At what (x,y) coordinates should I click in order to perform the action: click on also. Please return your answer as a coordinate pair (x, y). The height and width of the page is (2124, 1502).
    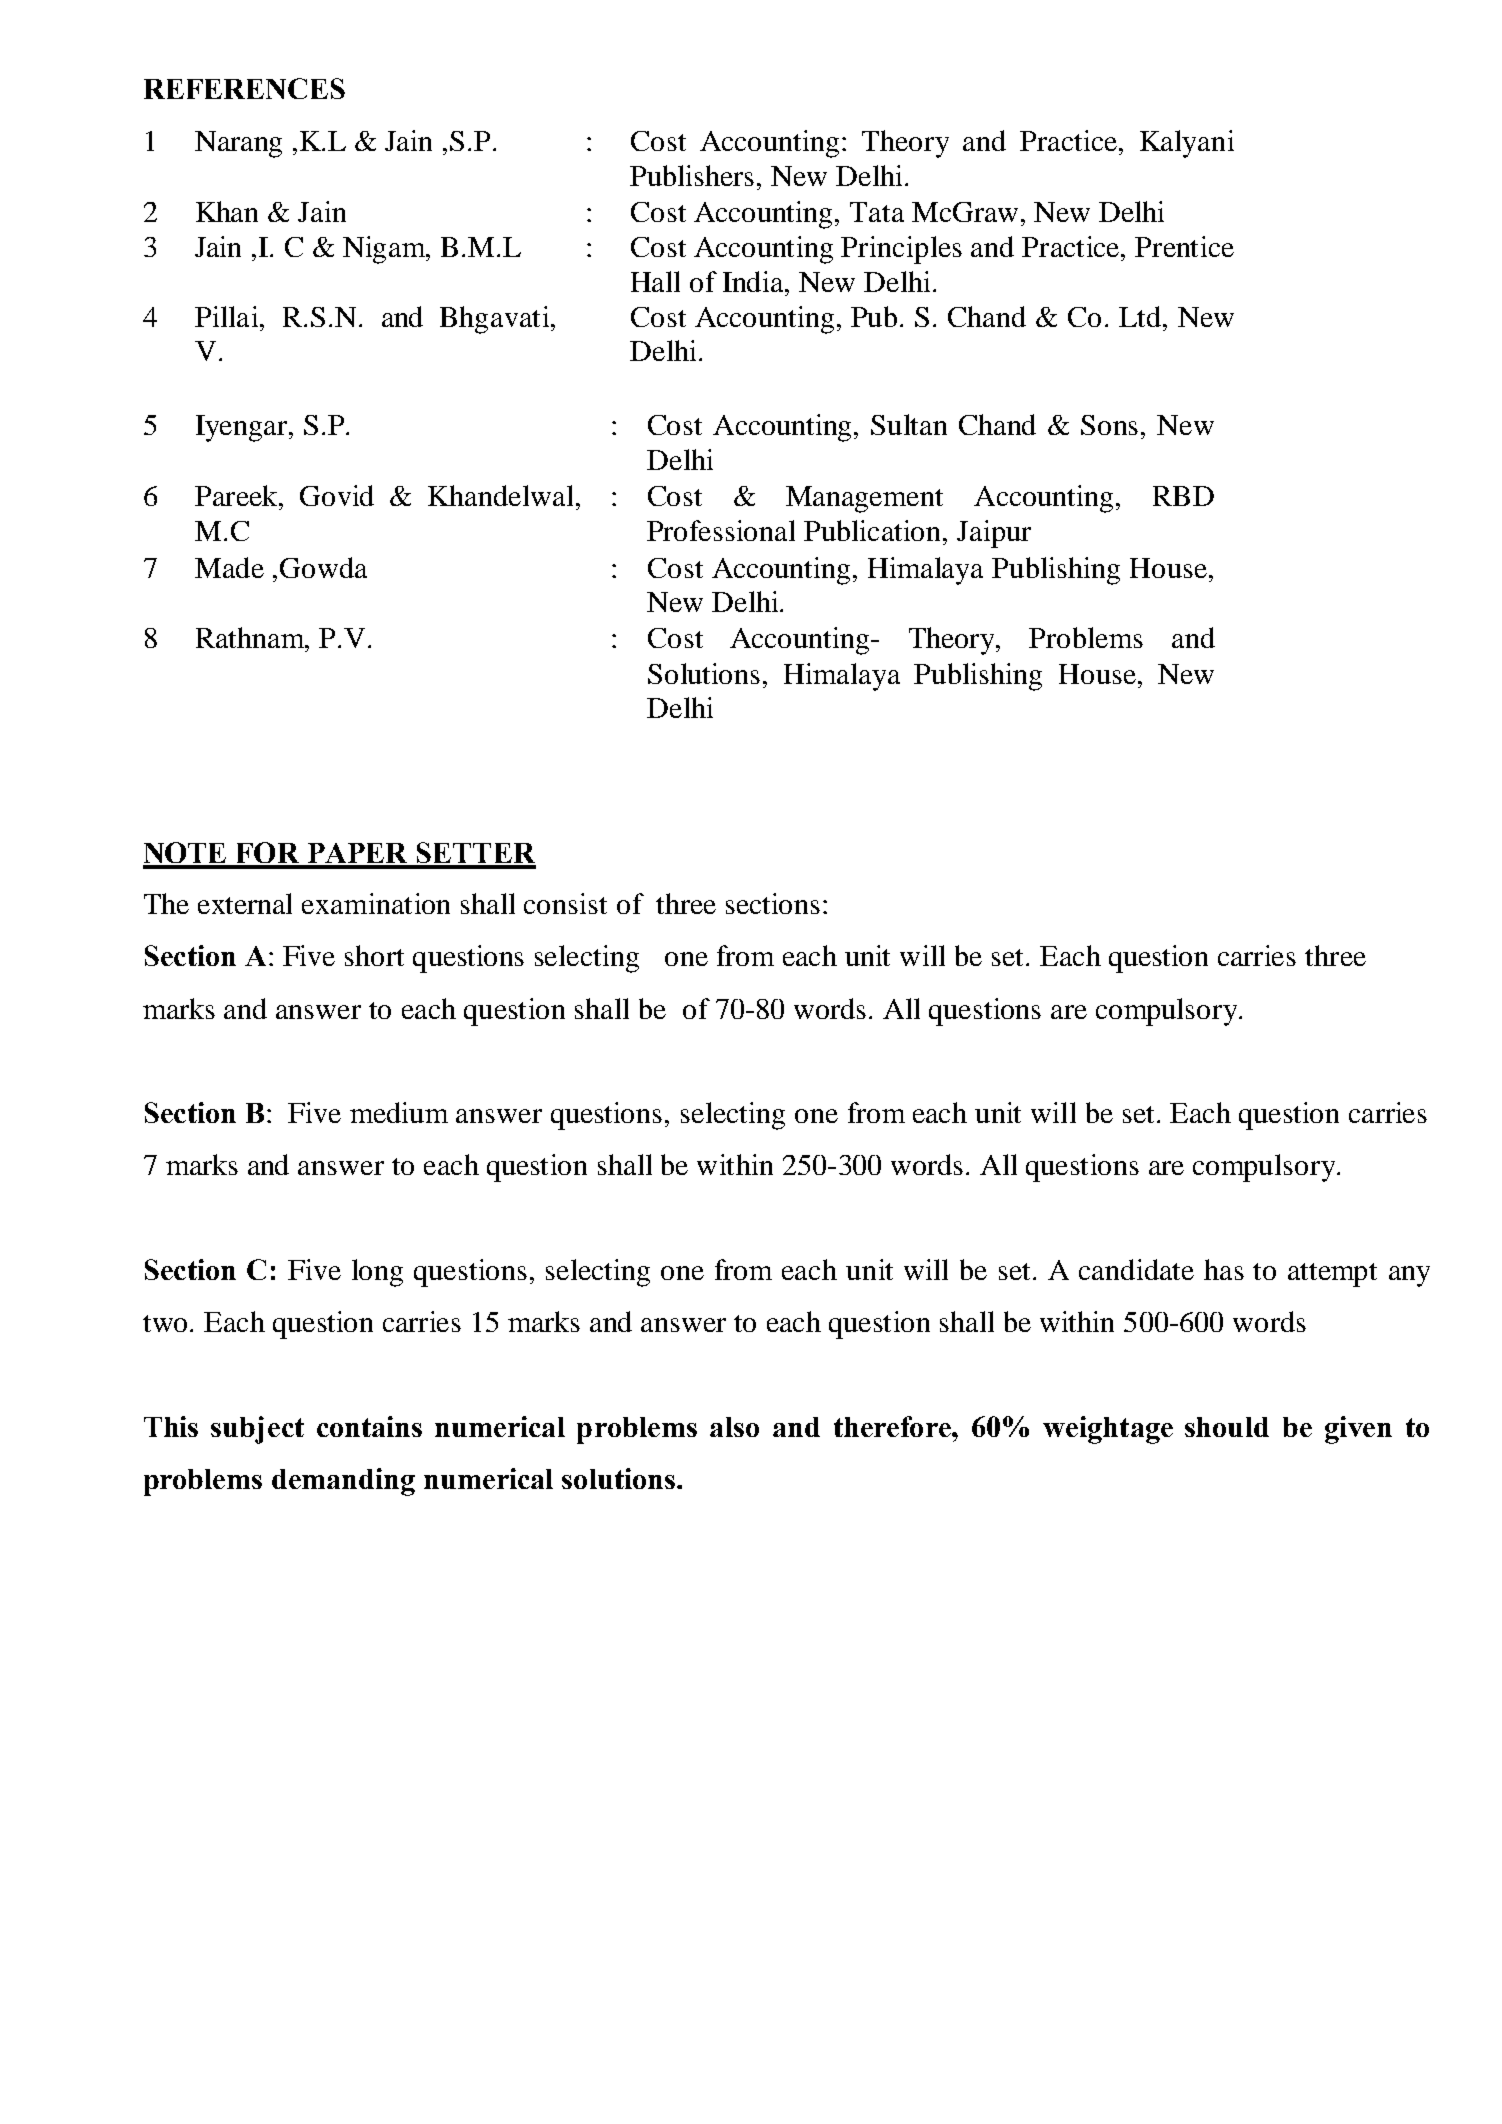
    Looking at the image, I should click on (734, 1427).
